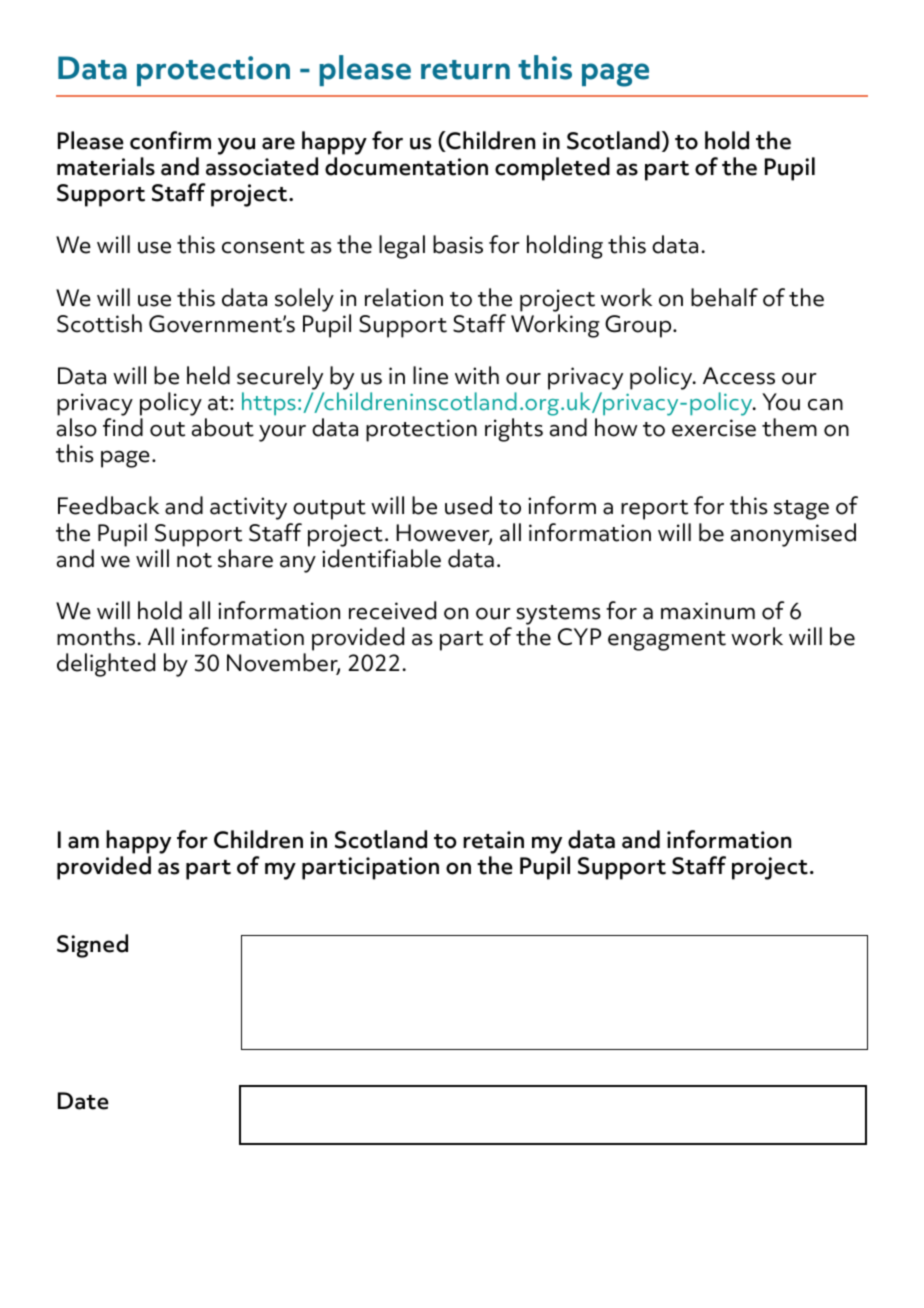  Describe the element at coordinates (92, 946) in the page. I see `Signed` at that location.
